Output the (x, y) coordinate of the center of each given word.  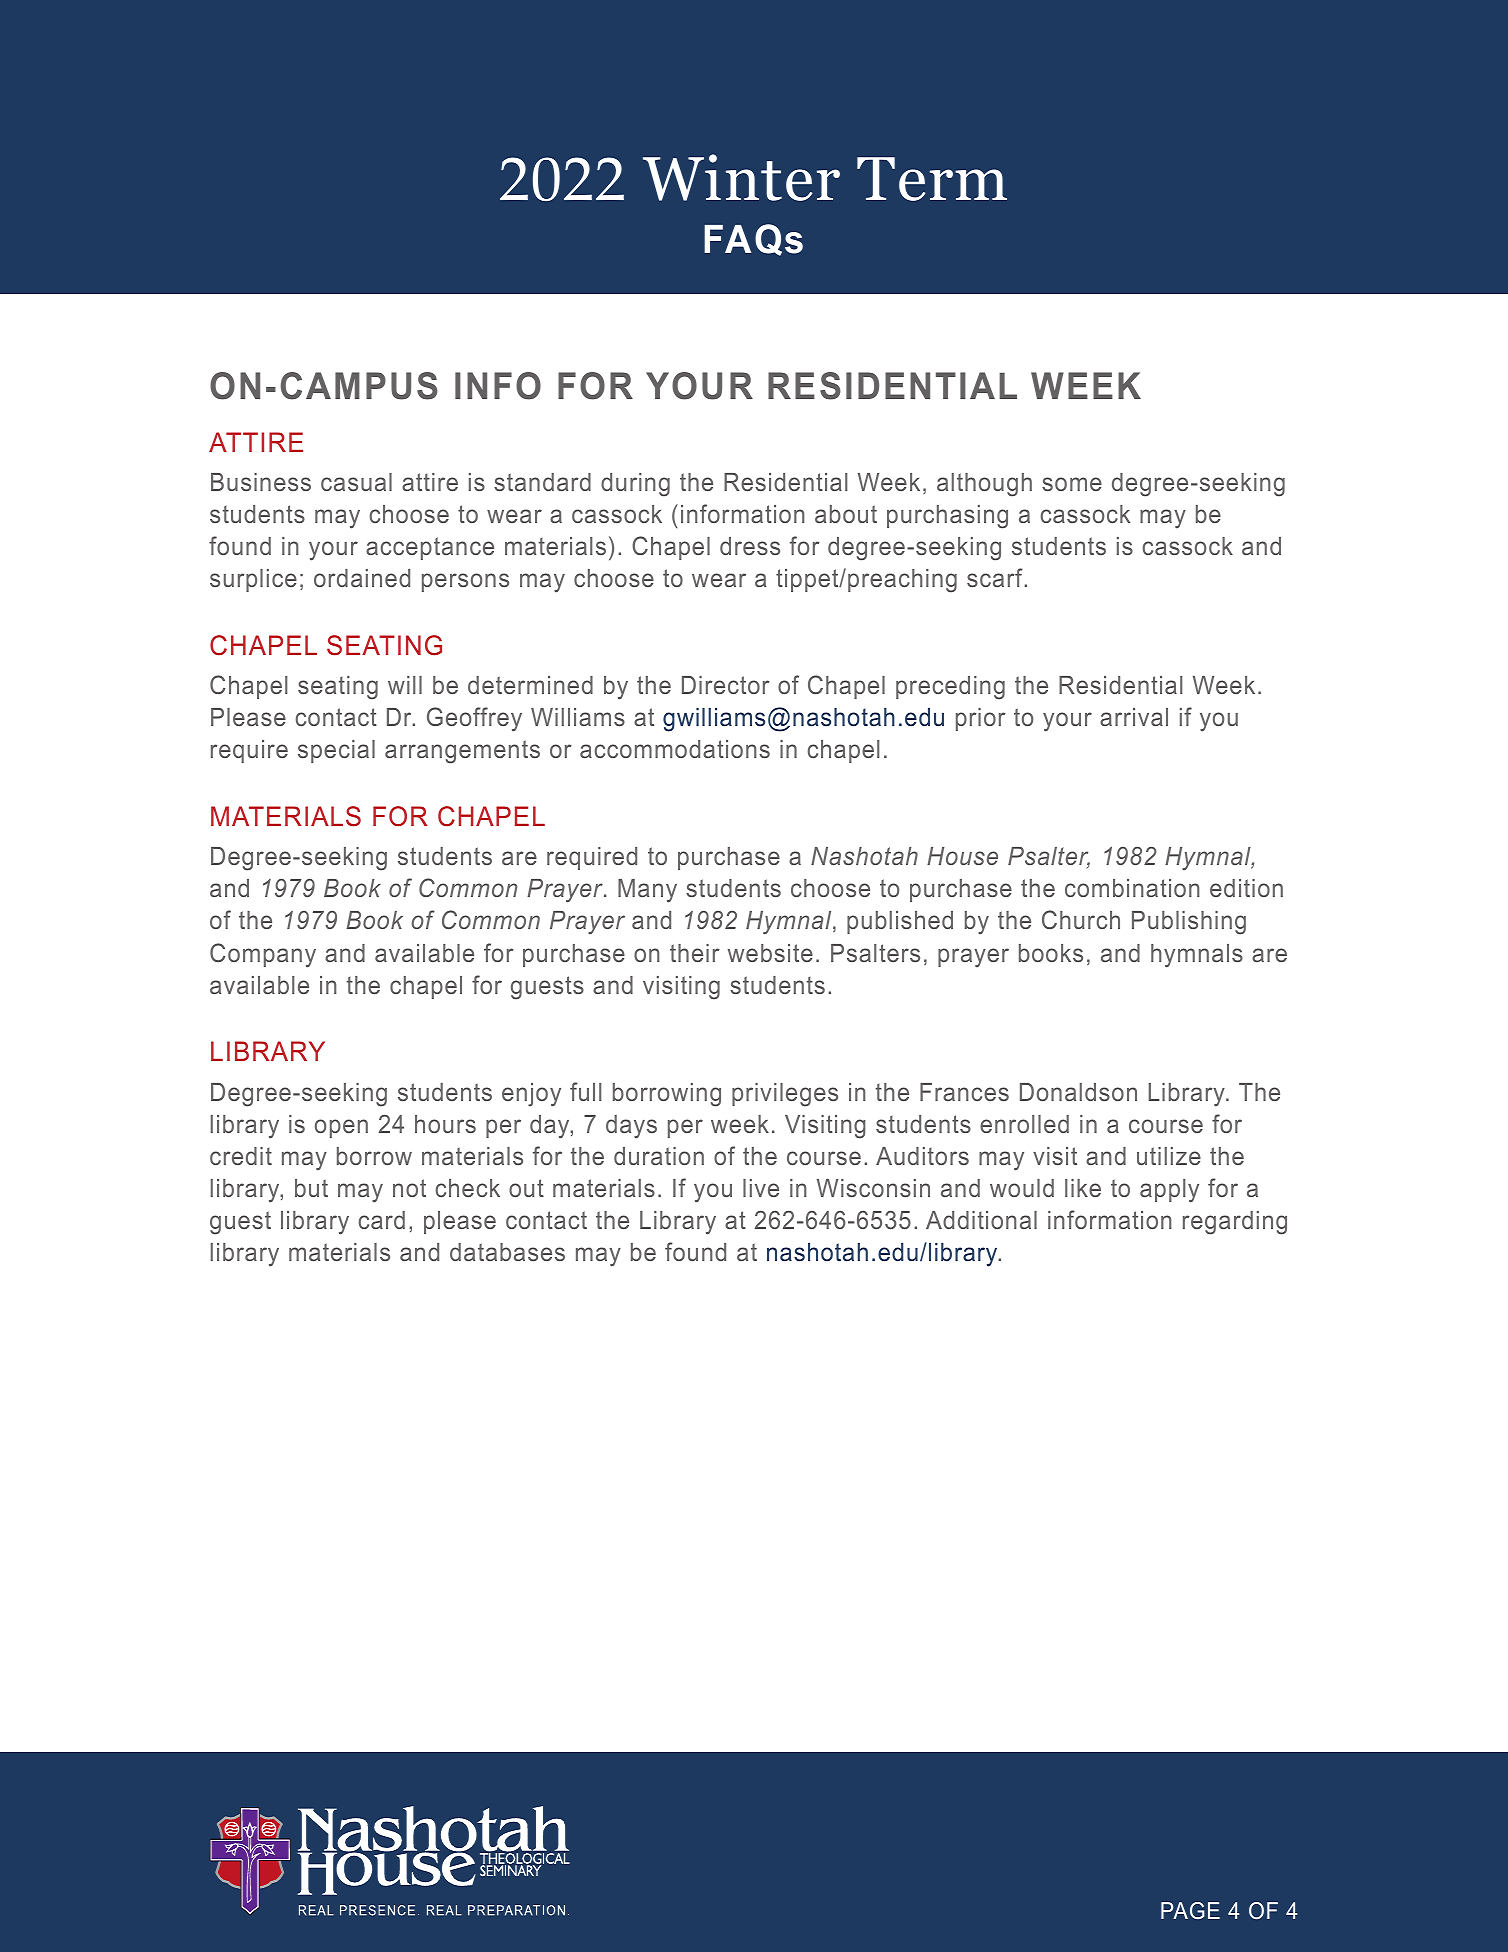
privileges (785, 1095)
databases (507, 1252)
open (341, 1128)
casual (356, 482)
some (1072, 484)
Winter (741, 177)
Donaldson (1078, 1092)
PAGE (1190, 1910)
